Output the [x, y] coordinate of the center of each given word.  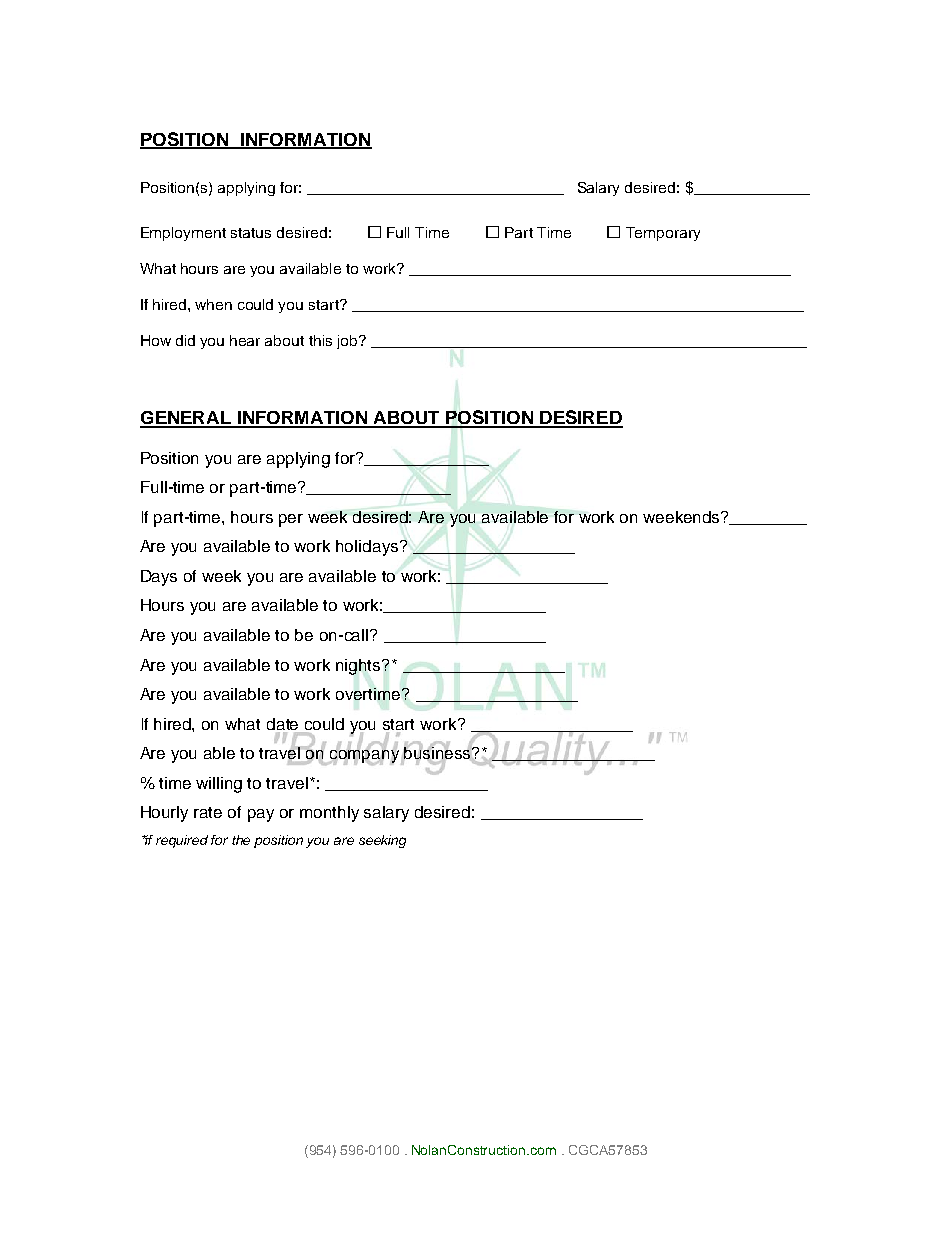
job [348, 342]
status [251, 233]
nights [359, 667]
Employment [183, 234]
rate [208, 812]
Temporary [663, 234]
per [291, 520]
